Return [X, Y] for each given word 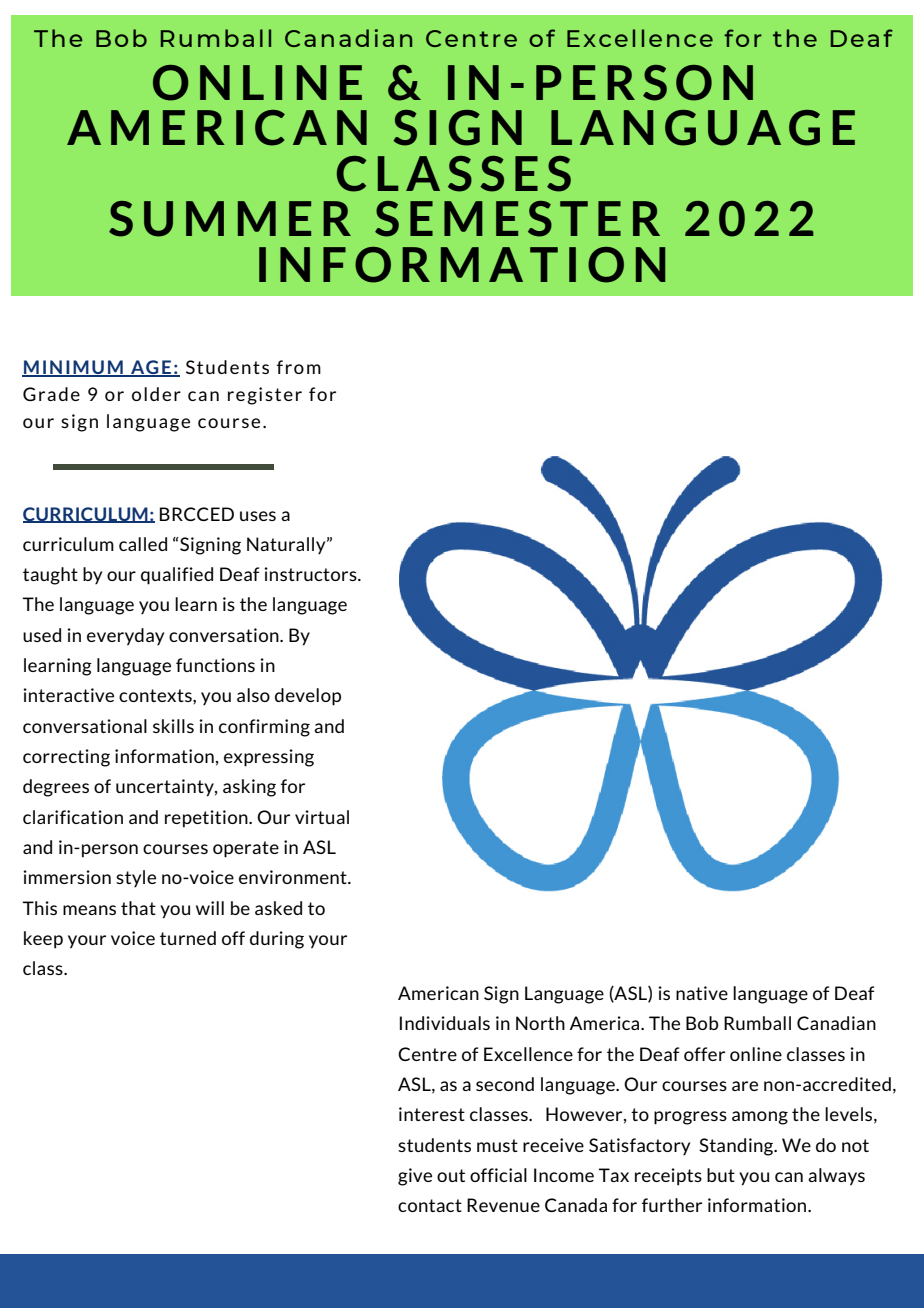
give [415, 1177]
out [451, 1175]
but [721, 1175]
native [702, 993]
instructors [311, 574]
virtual [322, 817]
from [299, 367]
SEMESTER [517, 219]
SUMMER [230, 219]
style [136, 878]
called [143, 544]
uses [258, 516]
